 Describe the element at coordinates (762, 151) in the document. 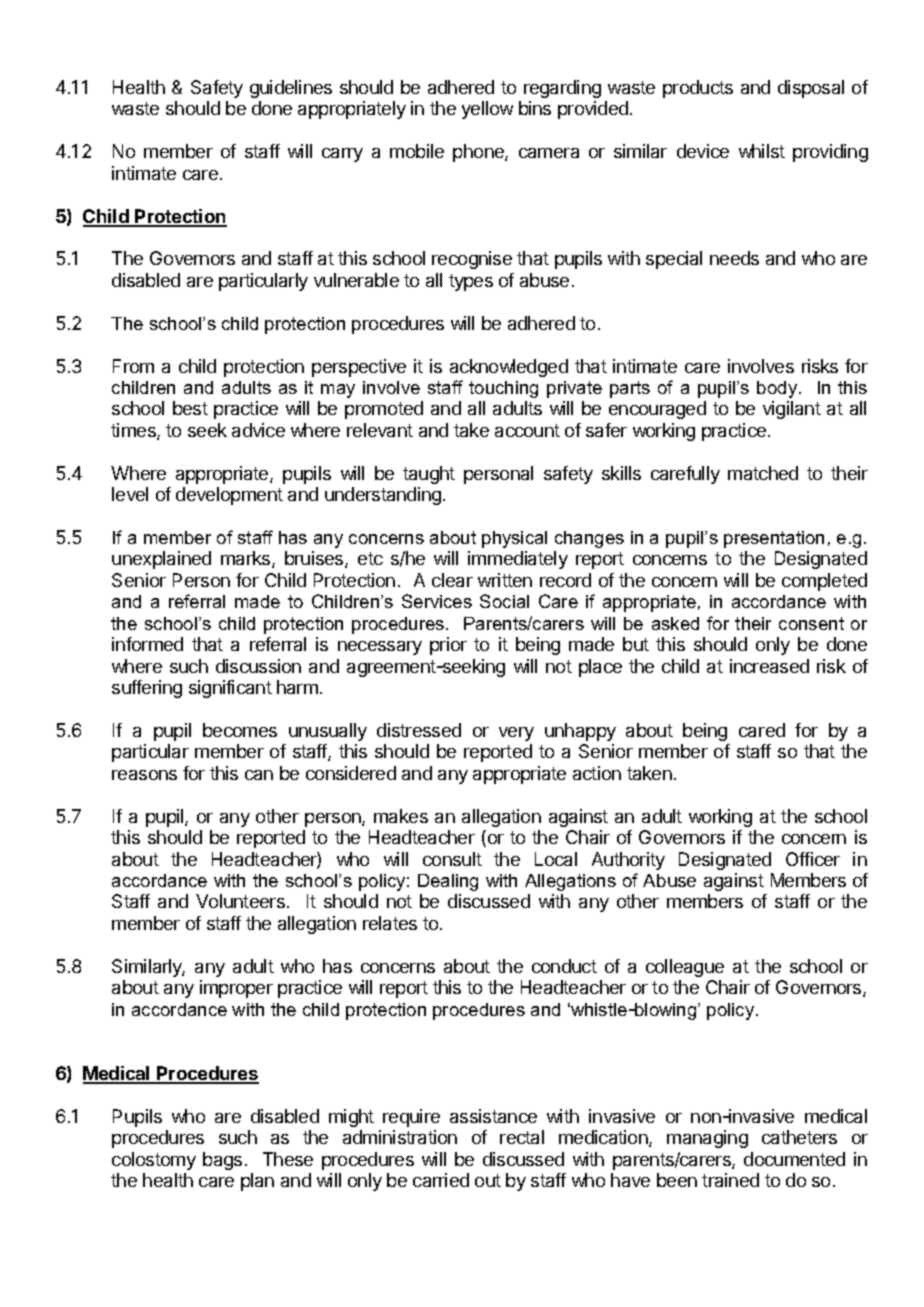

I see `whilst` at that location.
